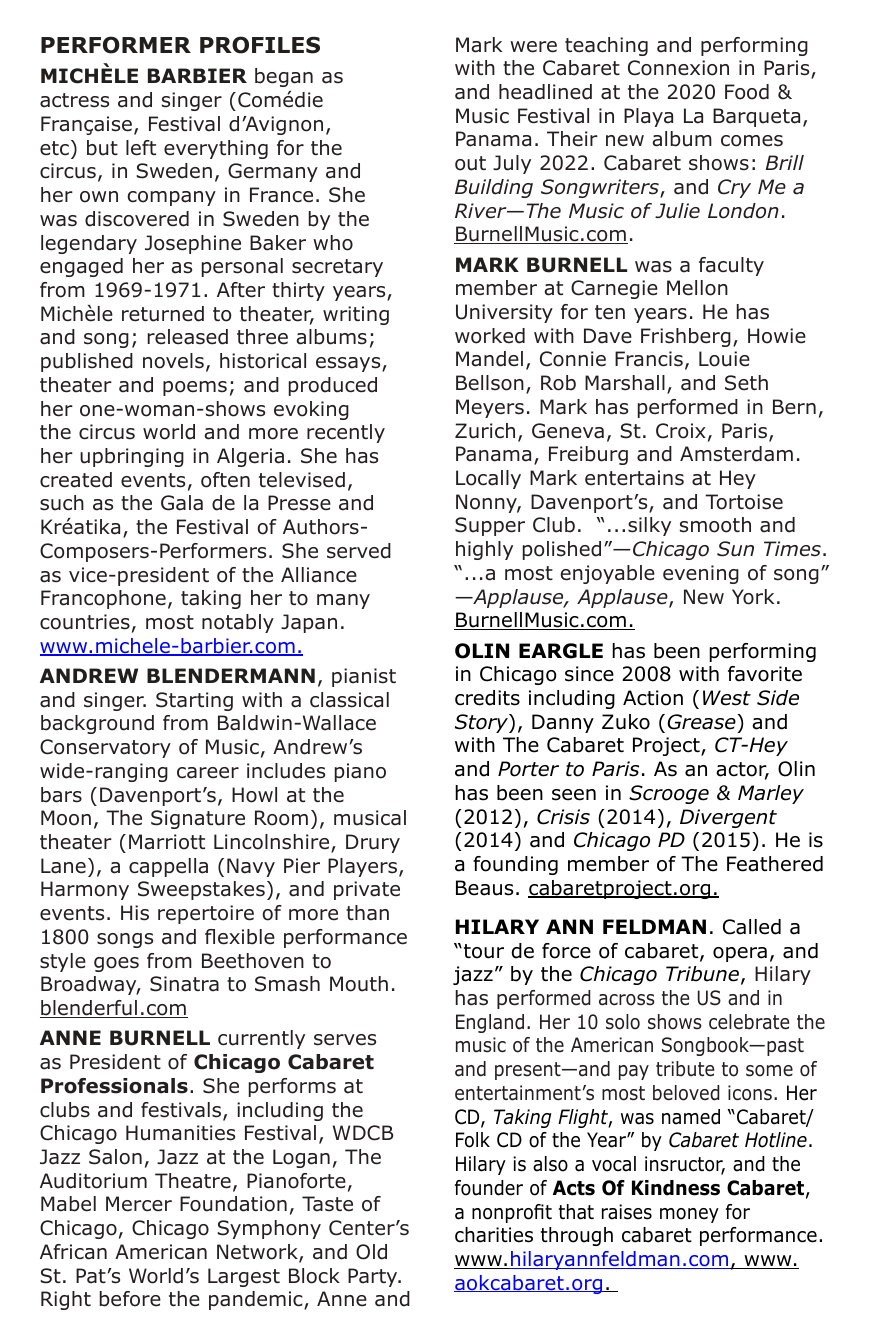  What do you see at coordinates (364, 677) in the image?
I see `pianist` at bounding box center [364, 677].
